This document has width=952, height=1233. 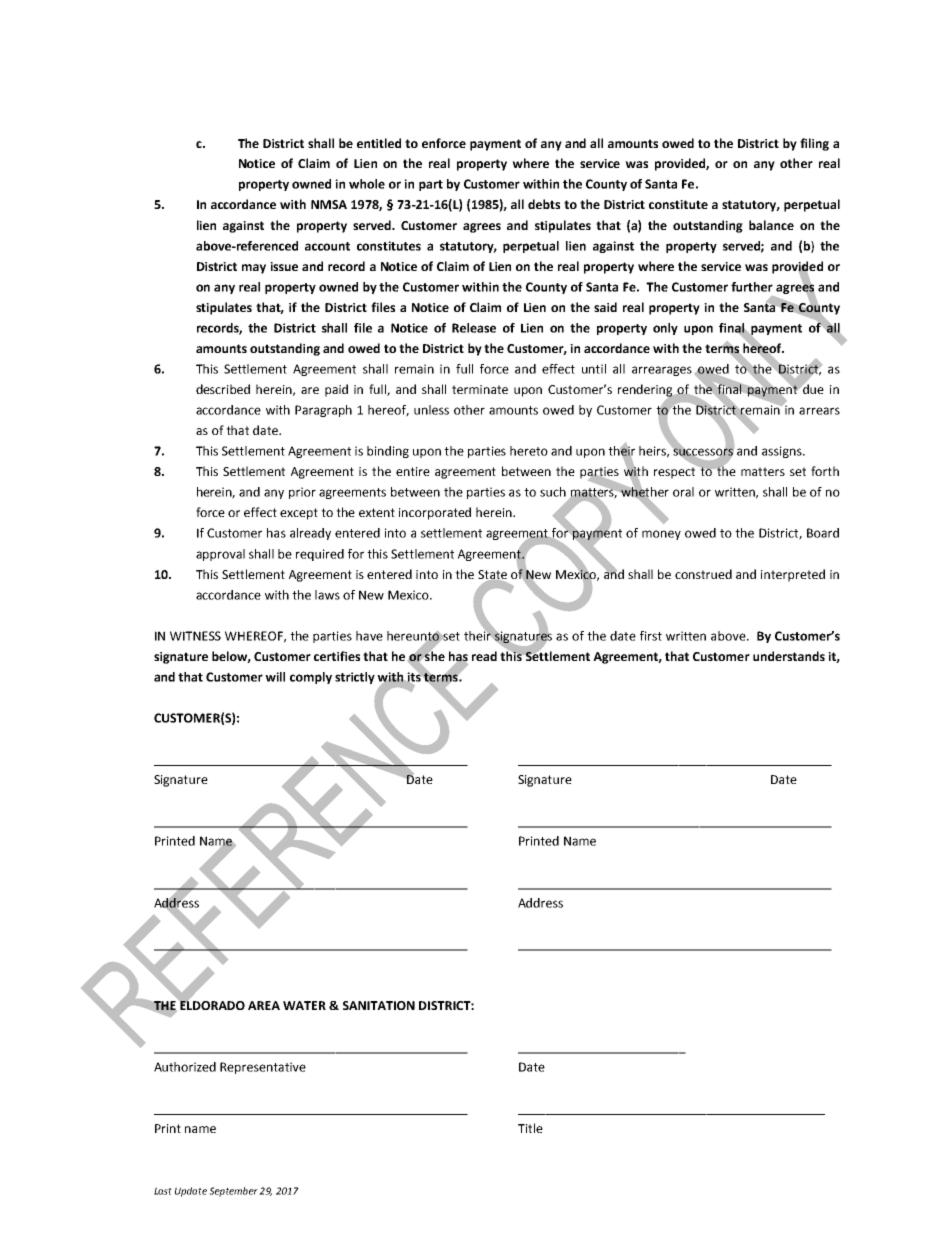 What do you see at coordinates (264, 1005) in the document?
I see `AREA` at bounding box center [264, 1005].
